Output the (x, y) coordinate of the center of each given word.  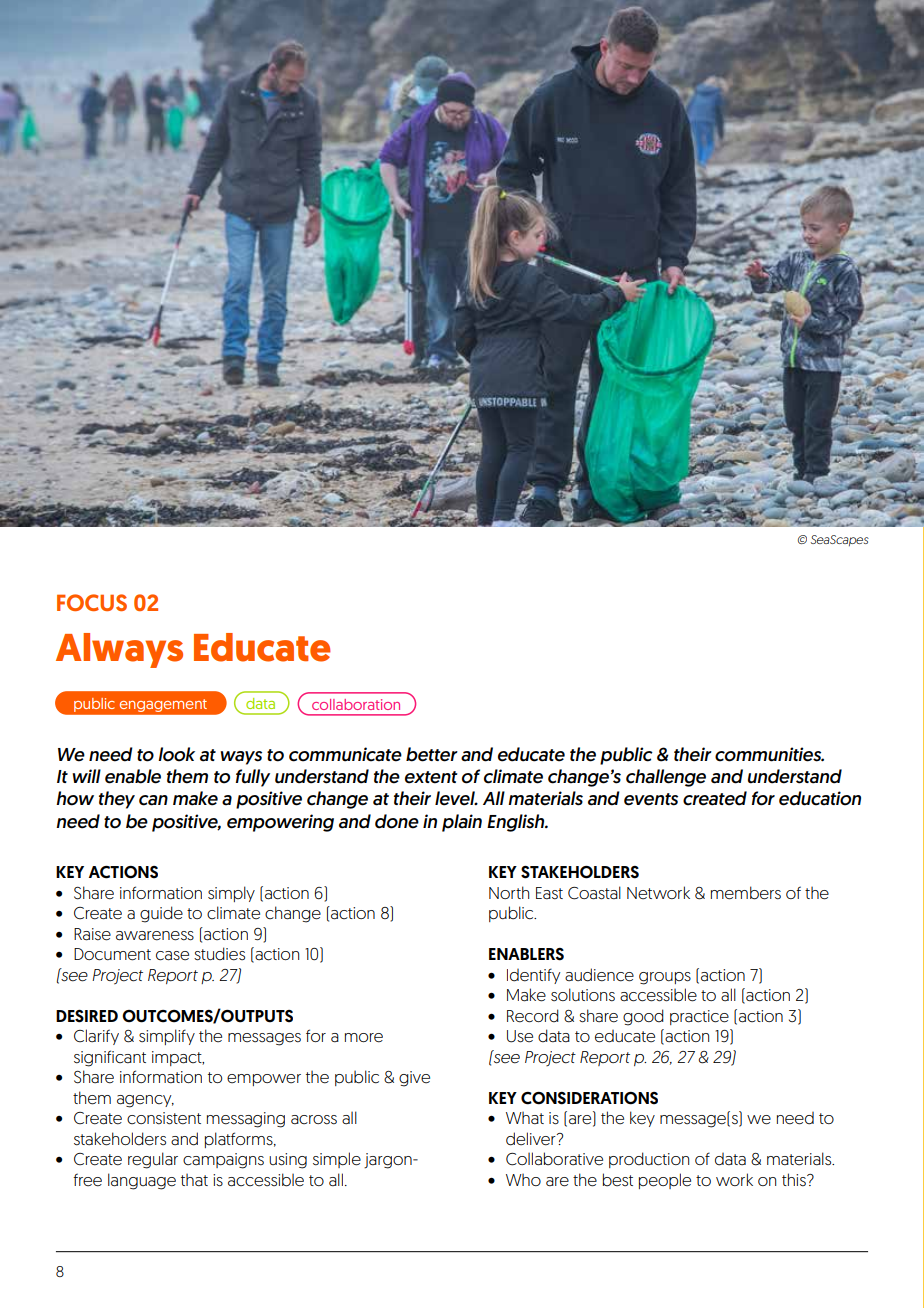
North (509, 892)
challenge (666, 778)
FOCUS (92, 602)
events (651, 799)
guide (161, 914)
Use (520, 1036)
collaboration (356, 704)
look (176, 754)
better (432, 754)
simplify (167, 1037)
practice (699, 1017)
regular (153, 1160)
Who (523, 1179)
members (746, 893)
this (795, 1180)
